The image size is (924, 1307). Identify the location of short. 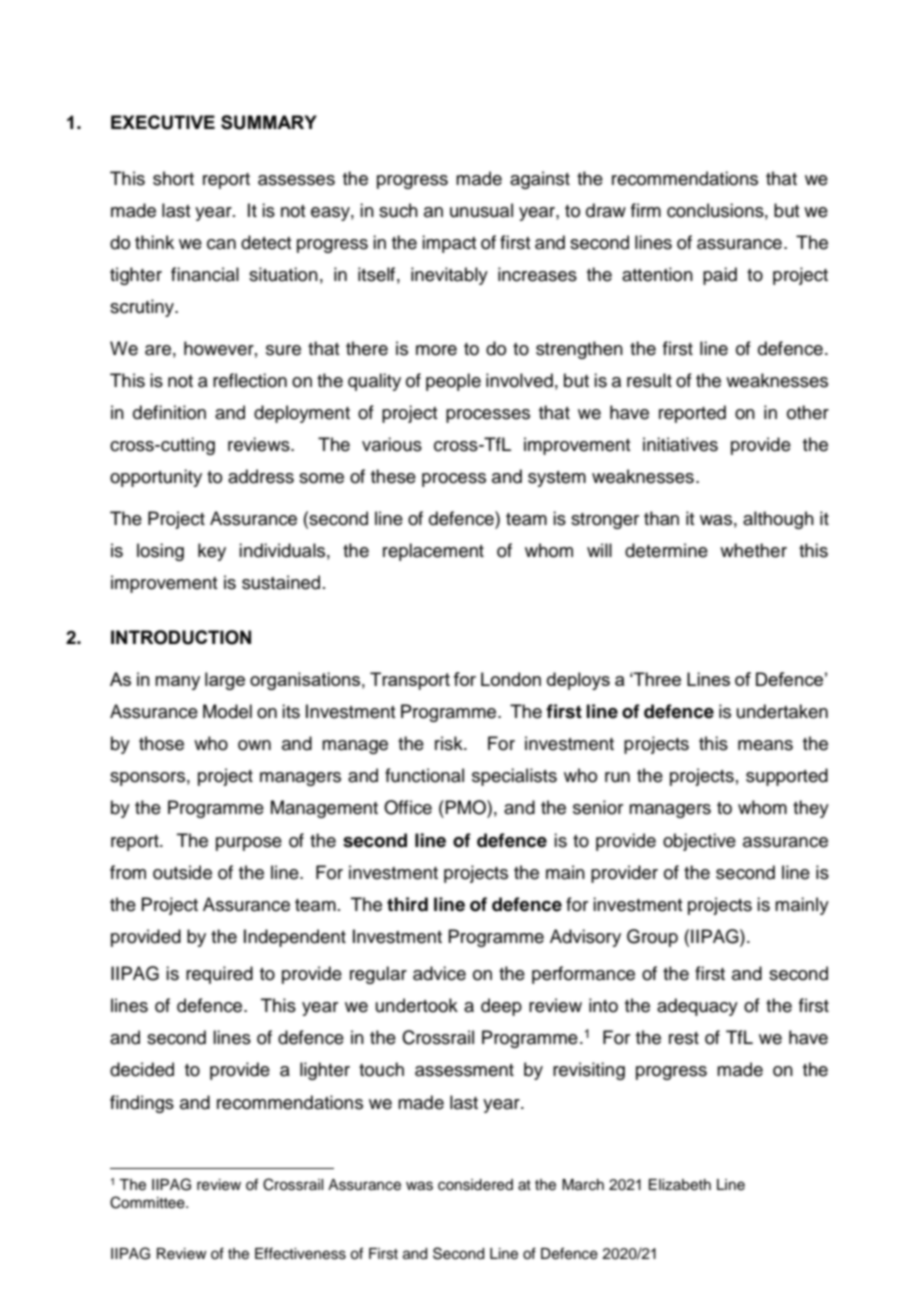
(173, 178).
